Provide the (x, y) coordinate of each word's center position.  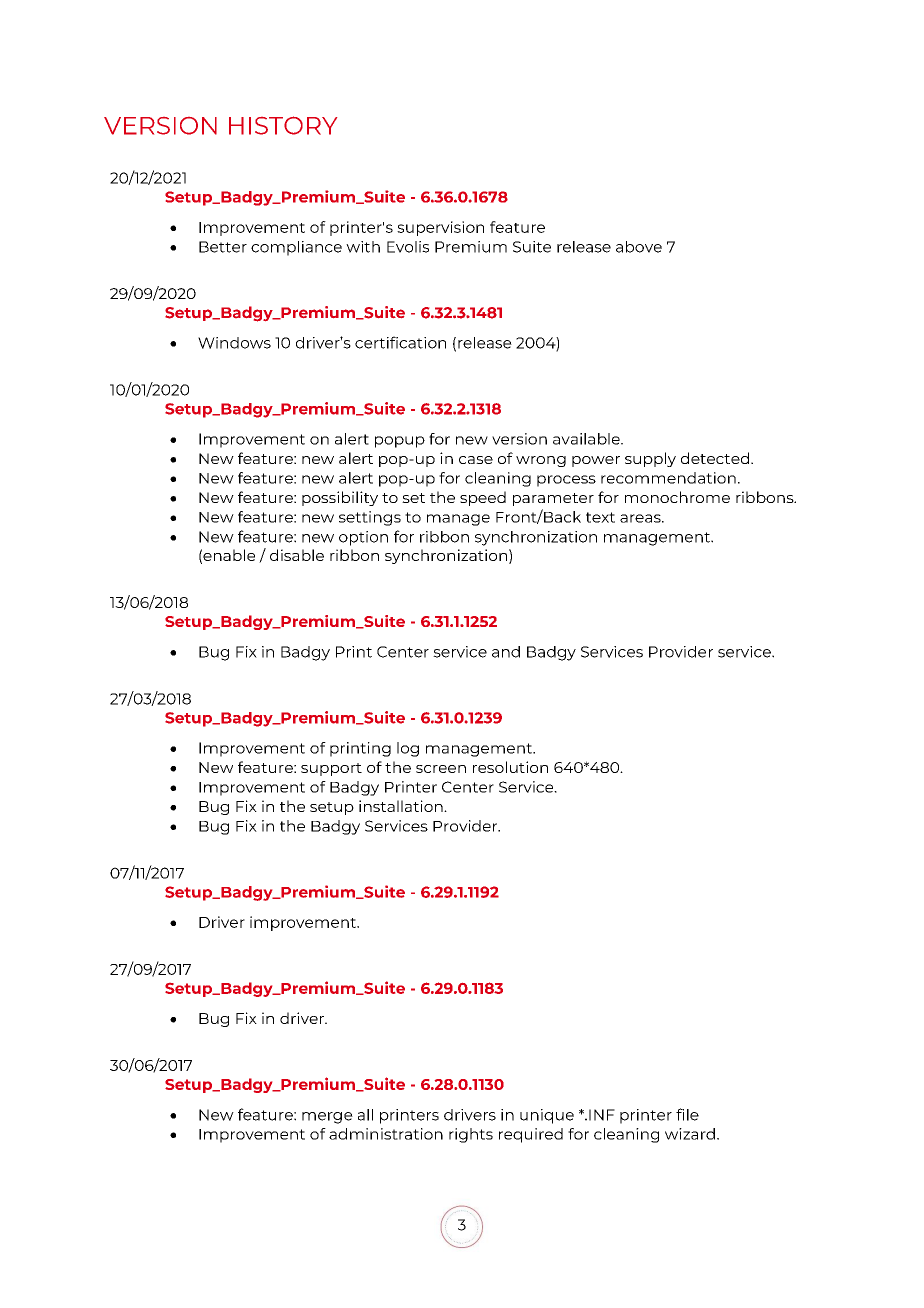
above (639, 247)
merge (327, 1118)
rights (471, 1135)
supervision (440, 228)
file (687, 1114)
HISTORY (283, 125)
